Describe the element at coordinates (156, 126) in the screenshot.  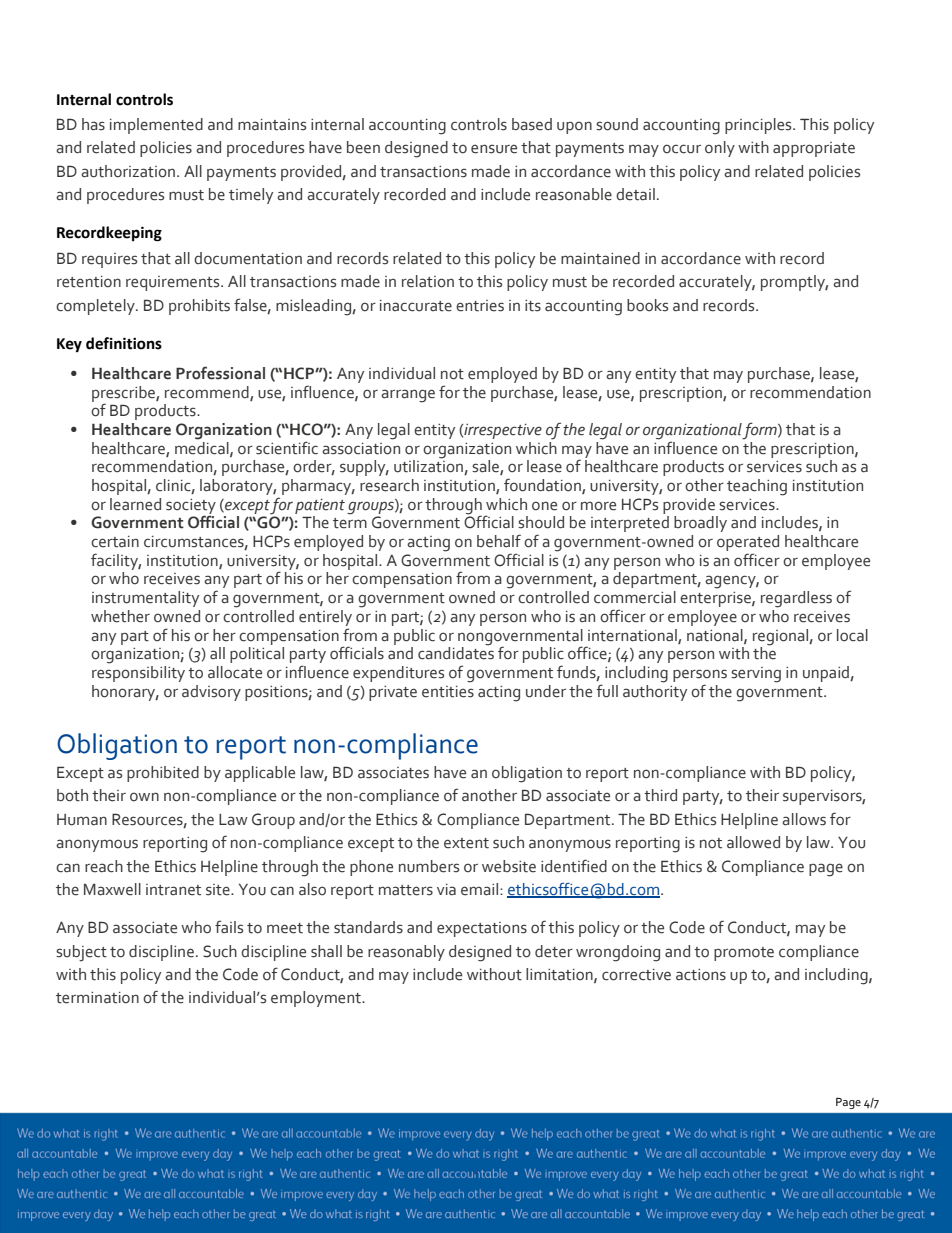
I see `implemented` at that location.
